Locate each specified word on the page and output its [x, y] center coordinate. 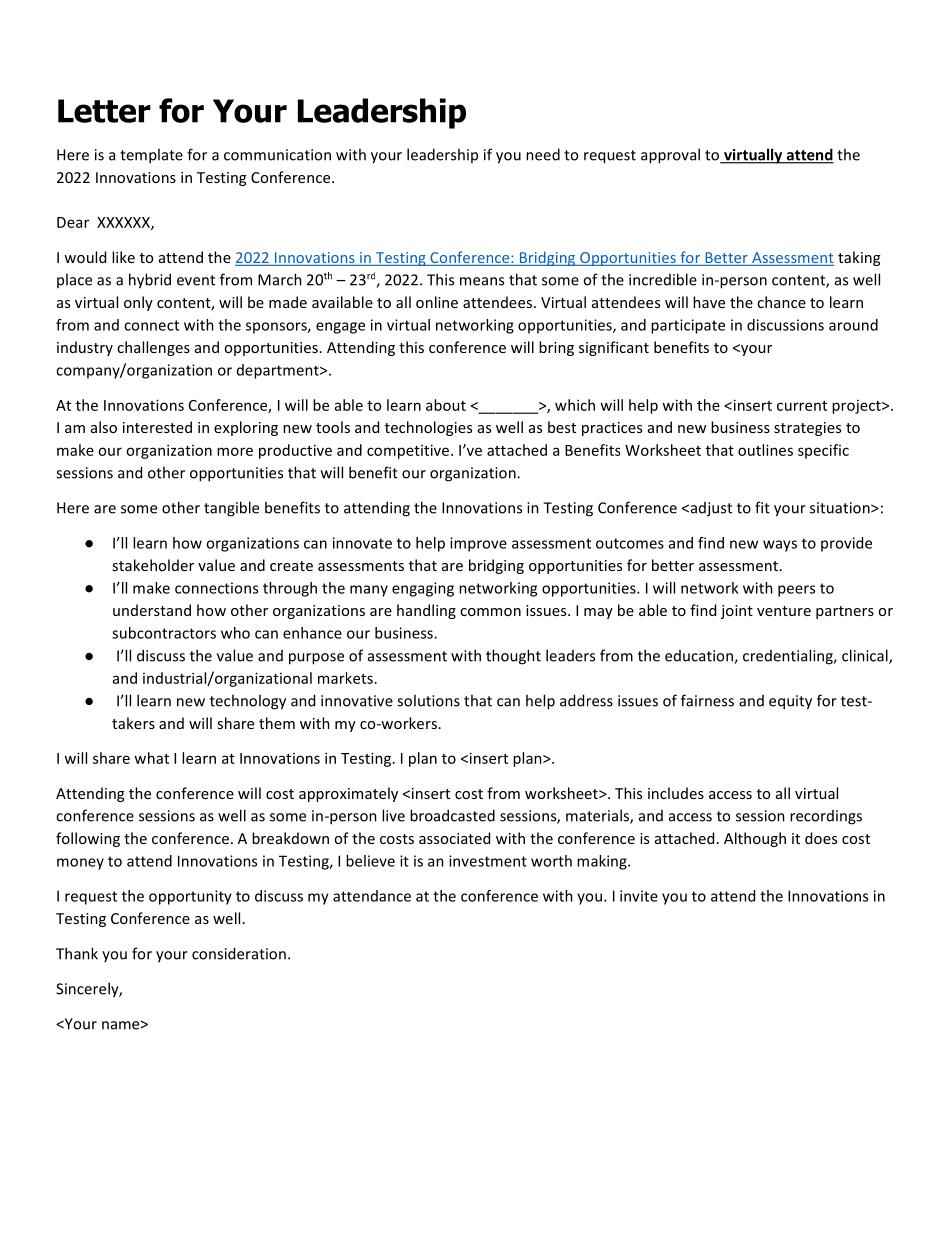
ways [780, 546]
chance [781, 302]
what [151, 758]
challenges [153, 348]
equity [790, 702]
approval [670, 156]
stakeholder [153, 565]
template [151, 156]
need [543, 154]
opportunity [190, 897]
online [437, 302]
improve [478, 544]
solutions [428, 700]
